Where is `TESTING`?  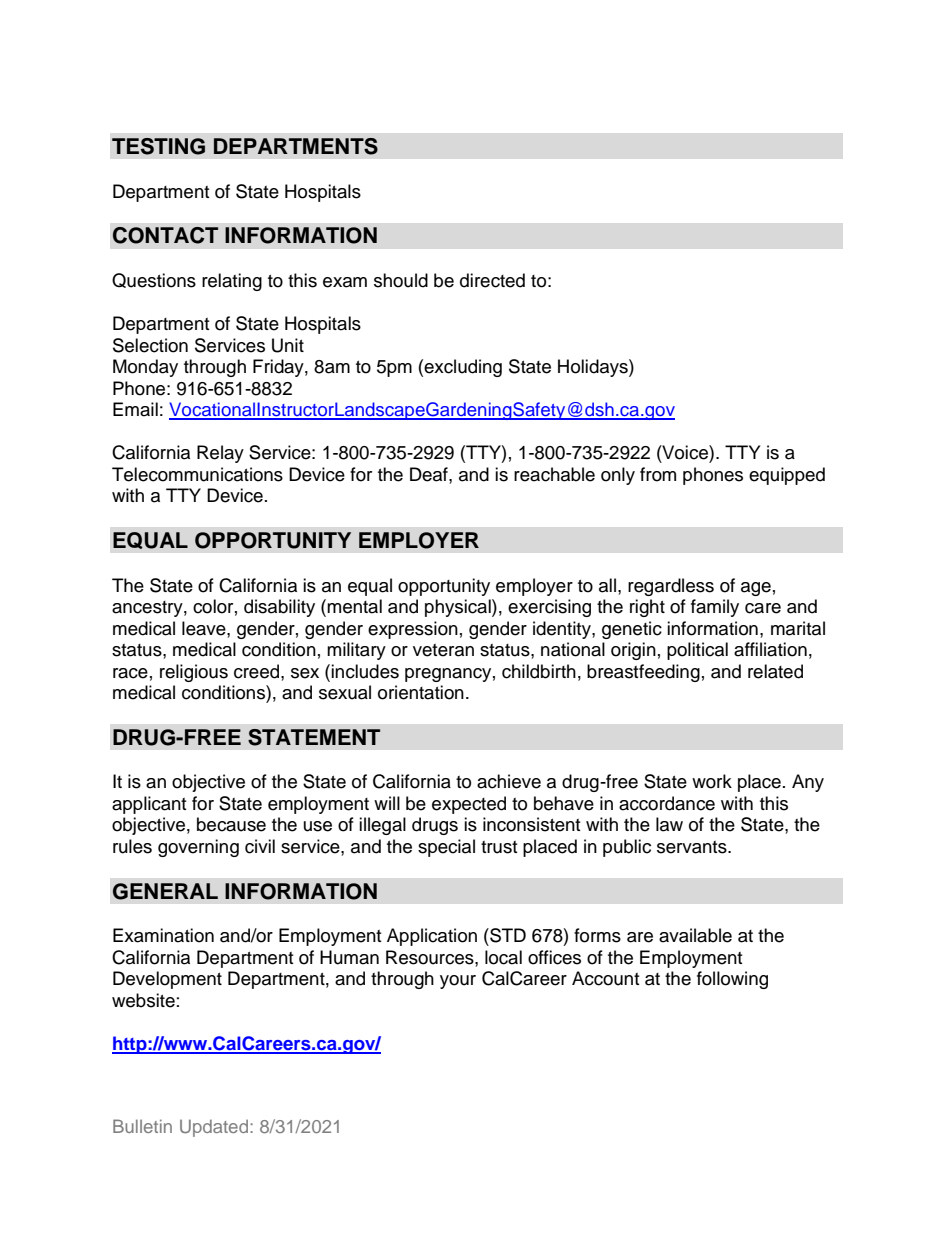
TESTING is located at coordinates (158, 146).
